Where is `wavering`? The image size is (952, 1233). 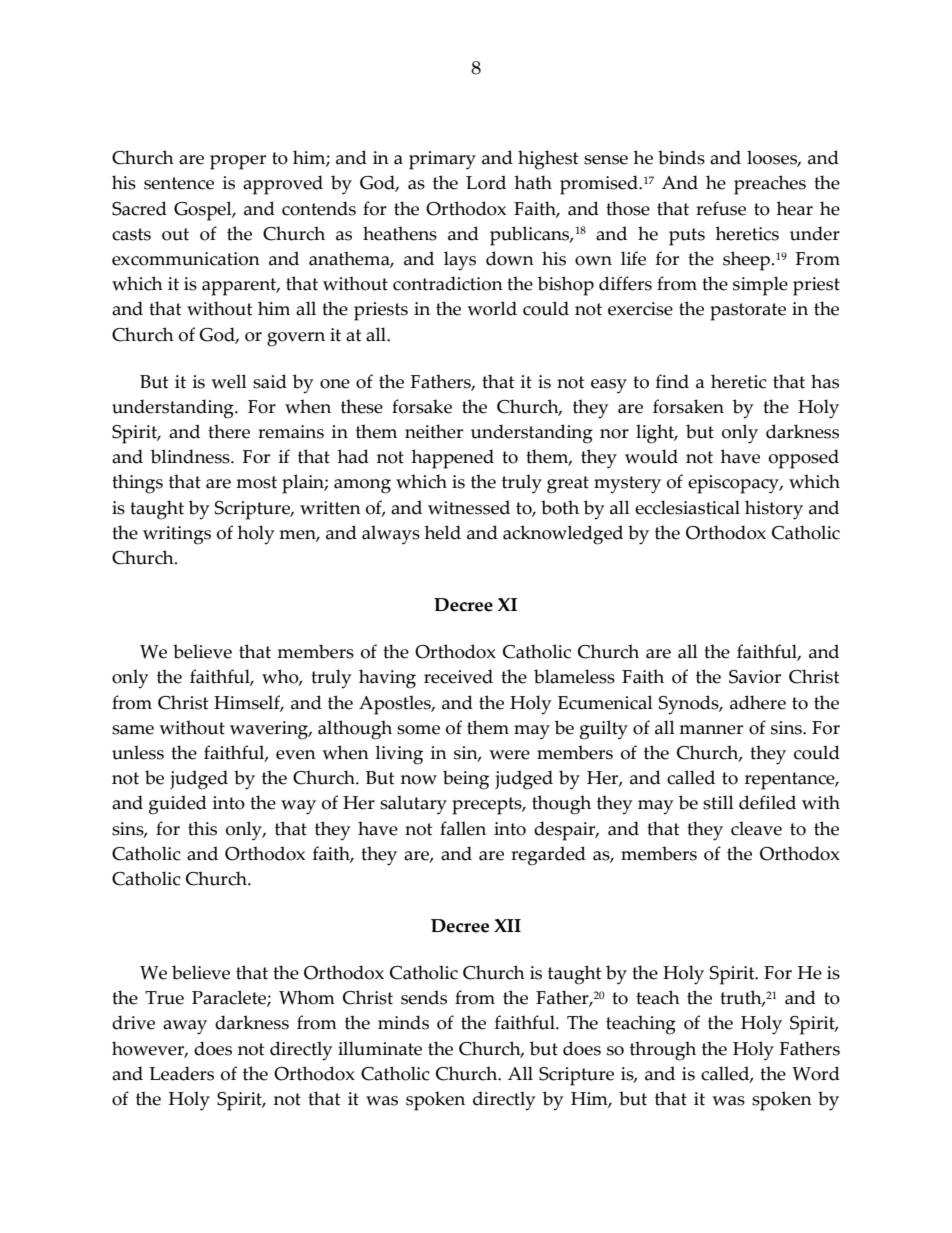
wavering is located at coordinates (270, 730).
